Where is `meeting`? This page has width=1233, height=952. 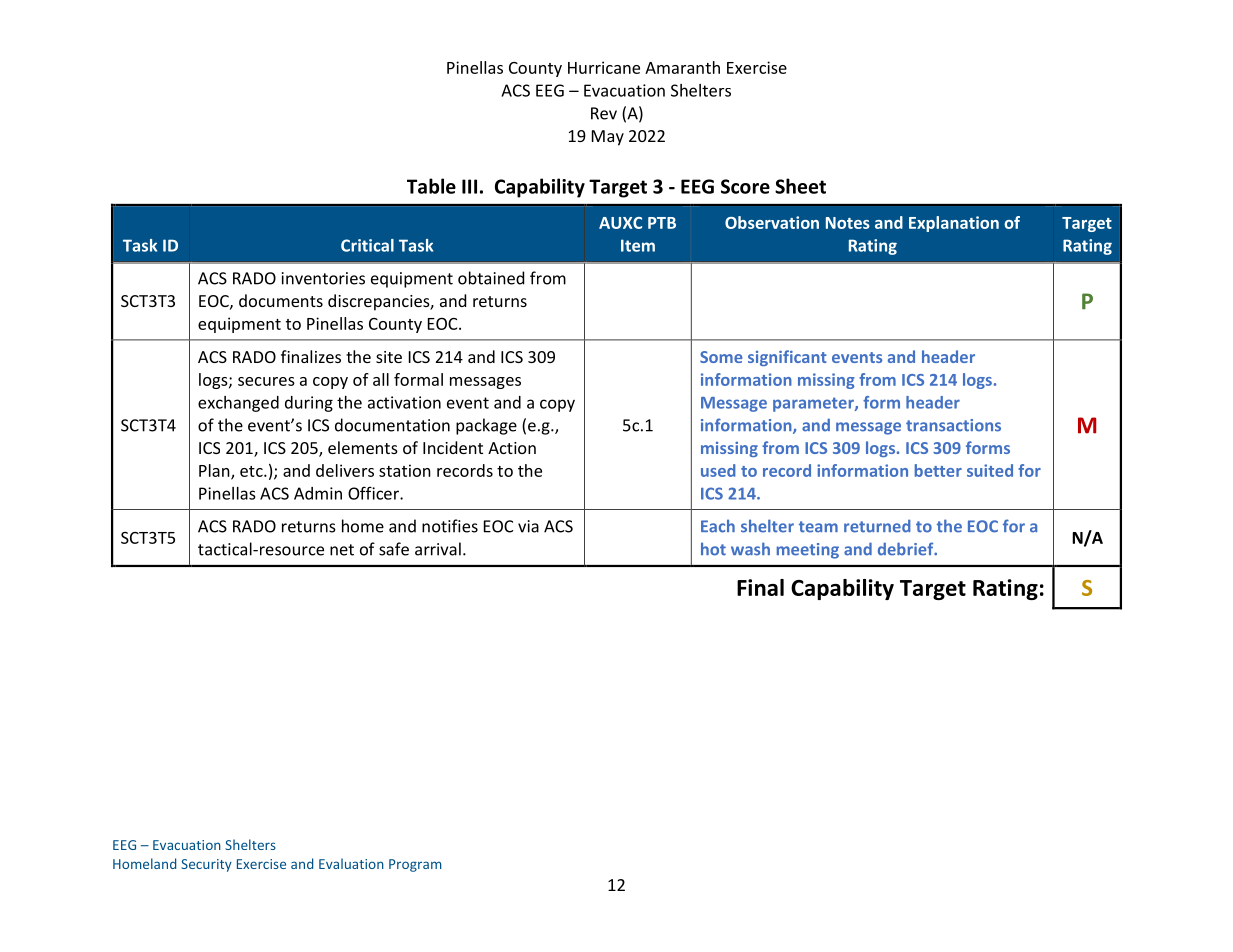 meeting is located at coordinates (808, 551).
